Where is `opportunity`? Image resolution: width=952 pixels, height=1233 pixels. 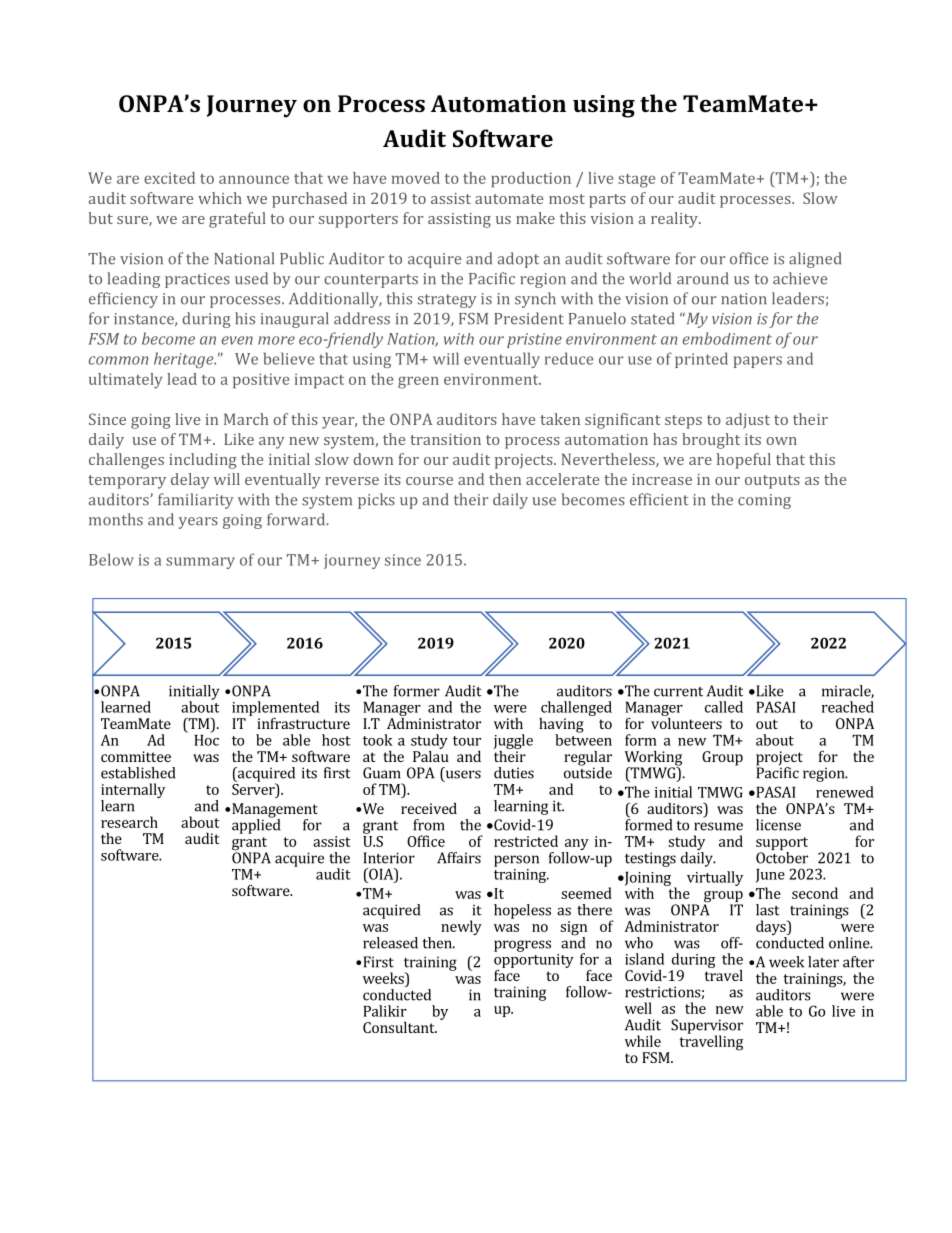
opportunity is located at coordinates (534, 962).
